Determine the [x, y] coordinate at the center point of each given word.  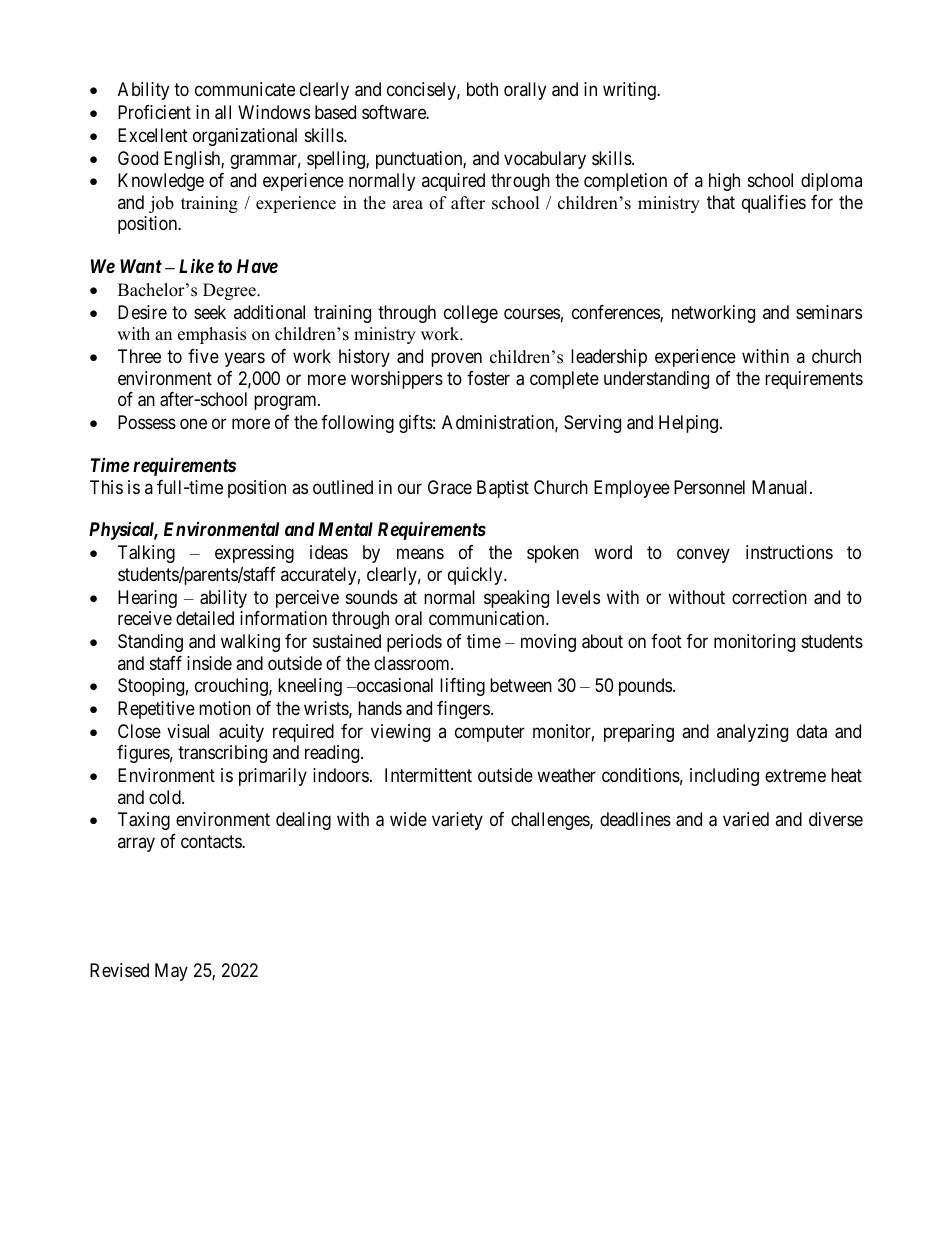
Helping [688, 424]
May [171, 972]
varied [746, 819]
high [724, 182]
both [482, 89]
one [193, 423]
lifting [462, 687]
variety [457, 821]
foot [666, 641]
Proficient [154, 112]
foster [488, 378]
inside [209, 663]
